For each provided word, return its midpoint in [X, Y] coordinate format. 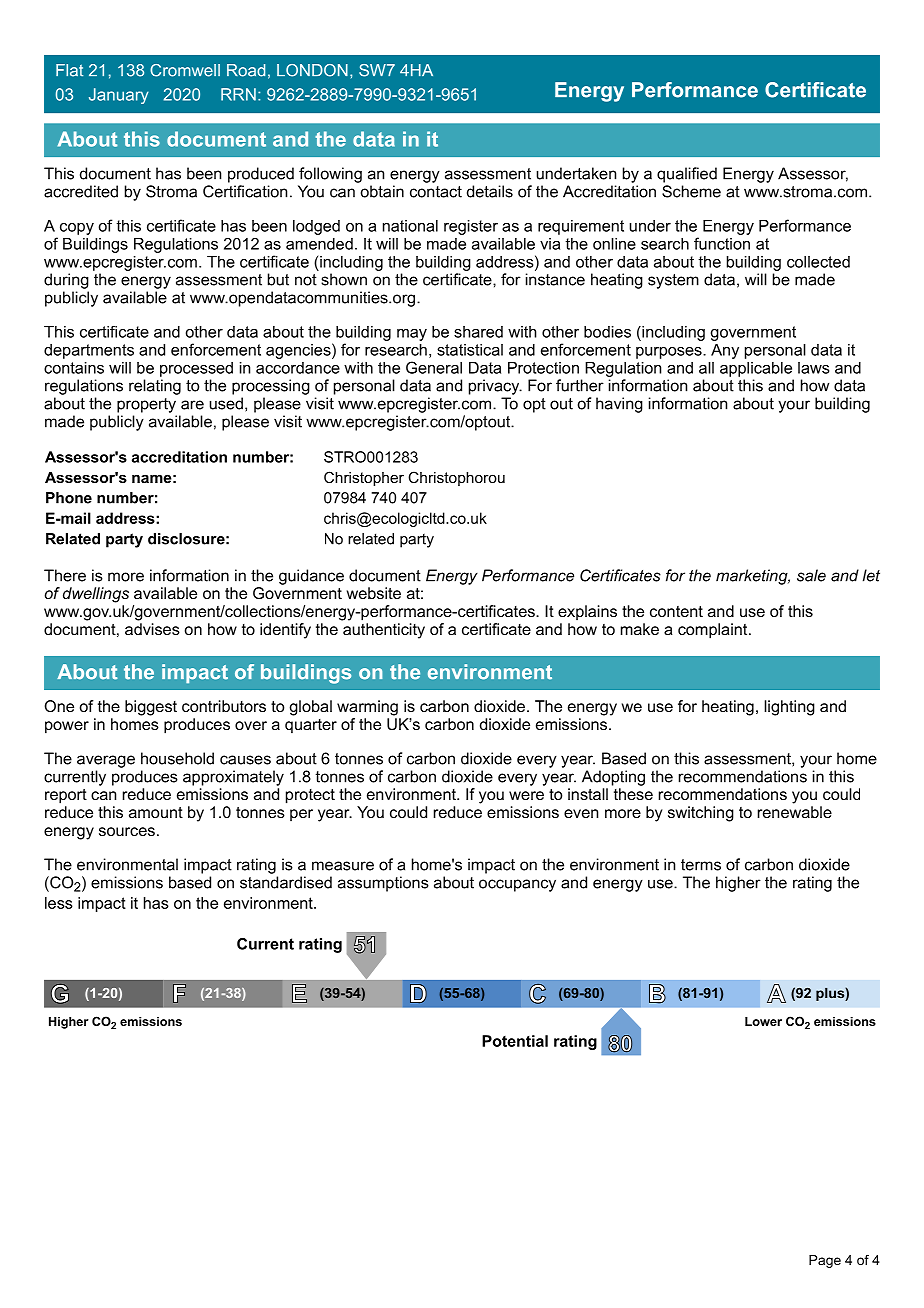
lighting [789, 708]
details [490, 191]
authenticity [384, 631]
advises [152, 629]
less [59, 903]
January [119, 96]
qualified [687, 175]
